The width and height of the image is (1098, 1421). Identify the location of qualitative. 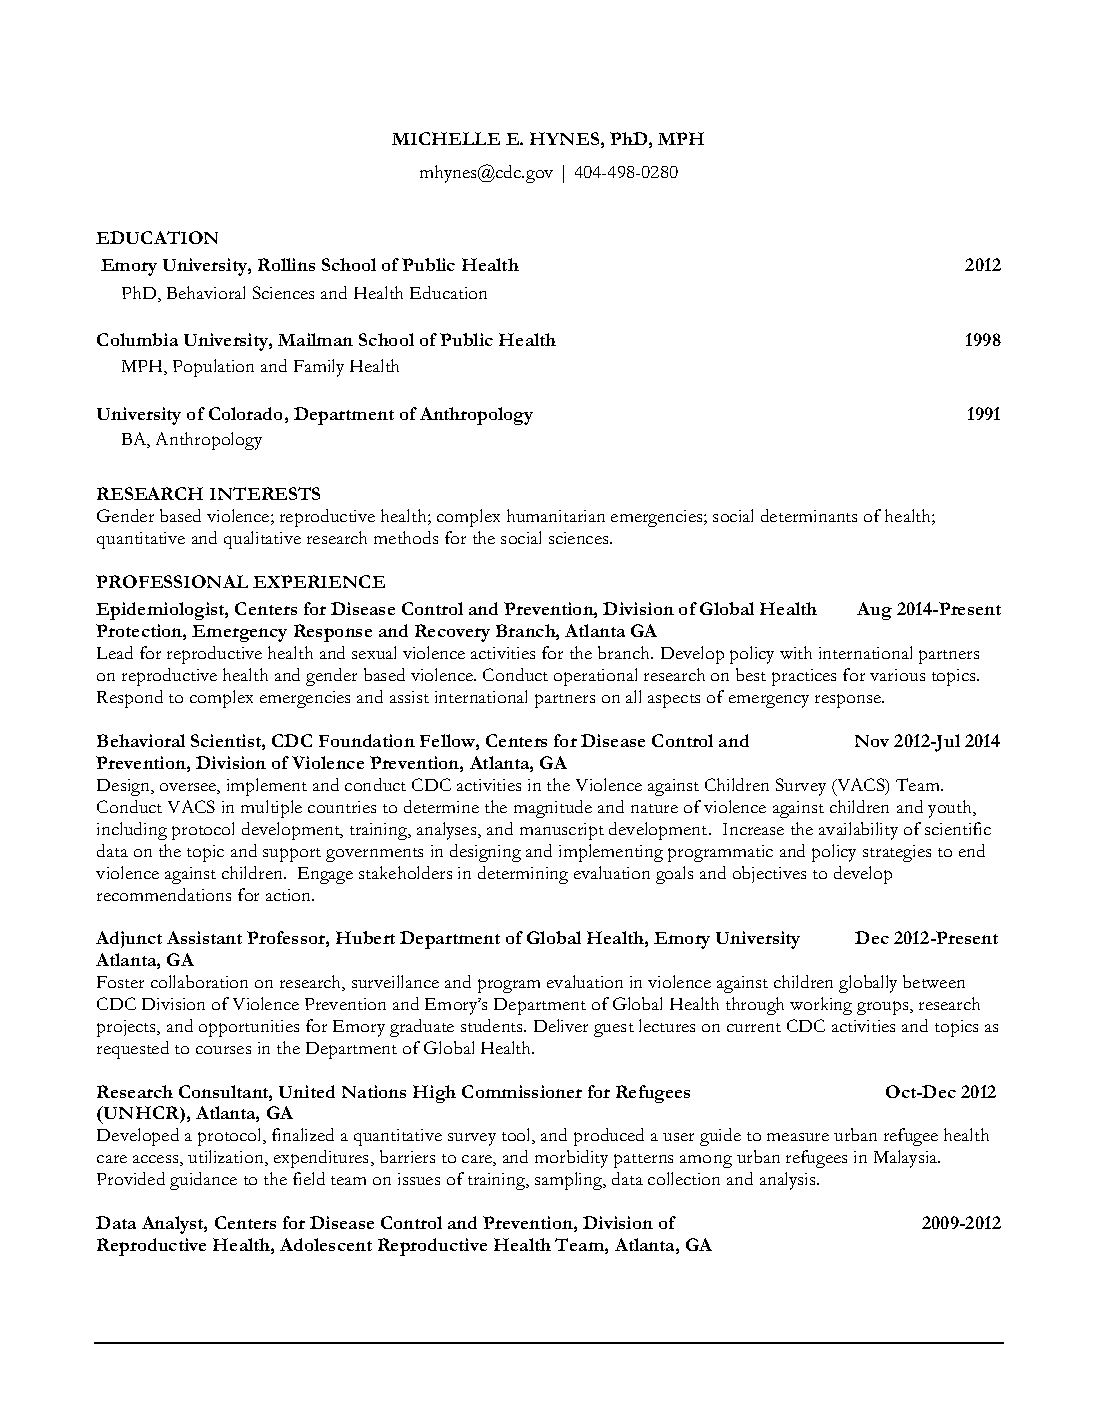
(262, 540).
